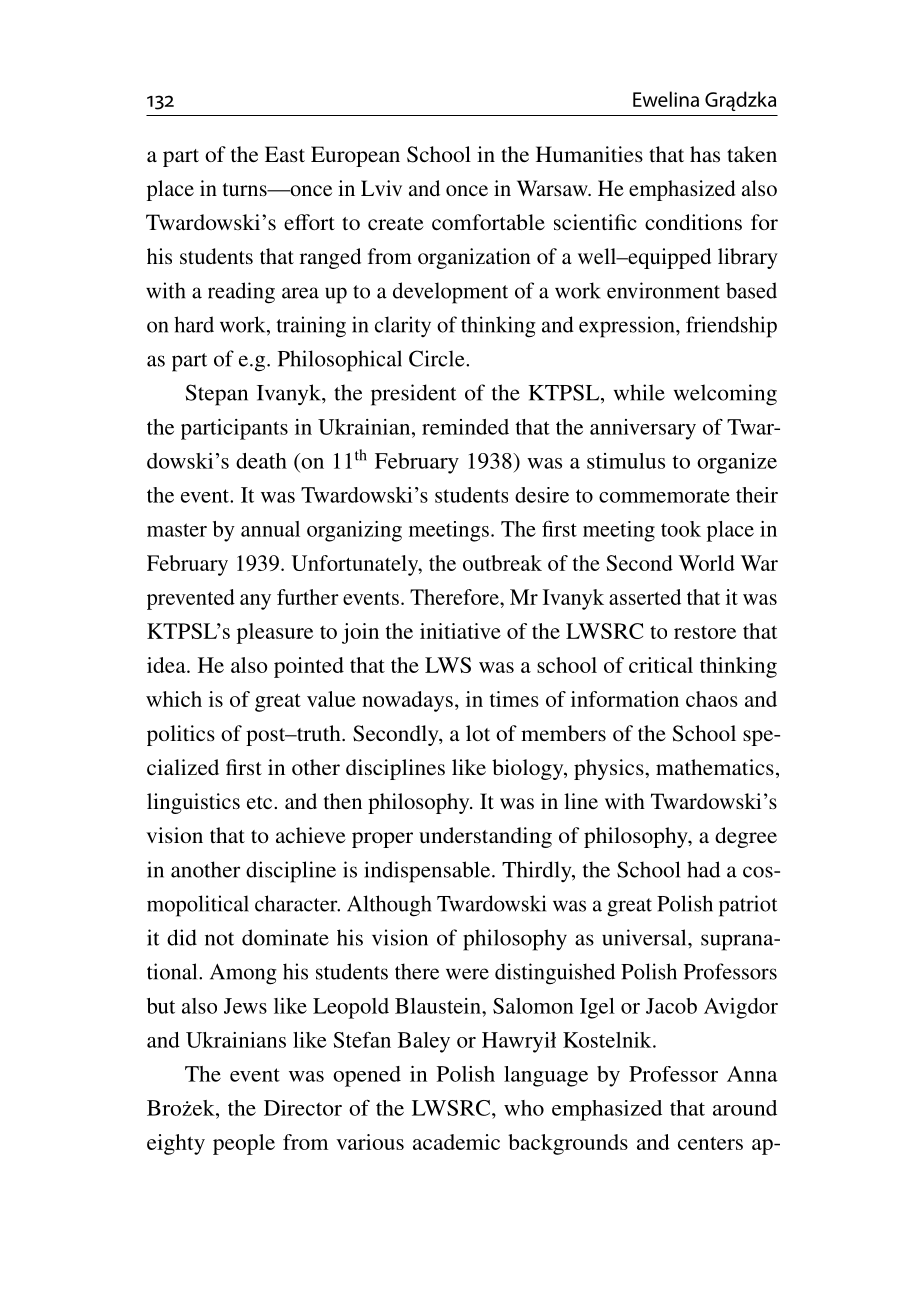 This screenshot has width=924, height=1307. Describe the element at coordinates (194, 324) in the screenshot. I see `hard` at that location.
